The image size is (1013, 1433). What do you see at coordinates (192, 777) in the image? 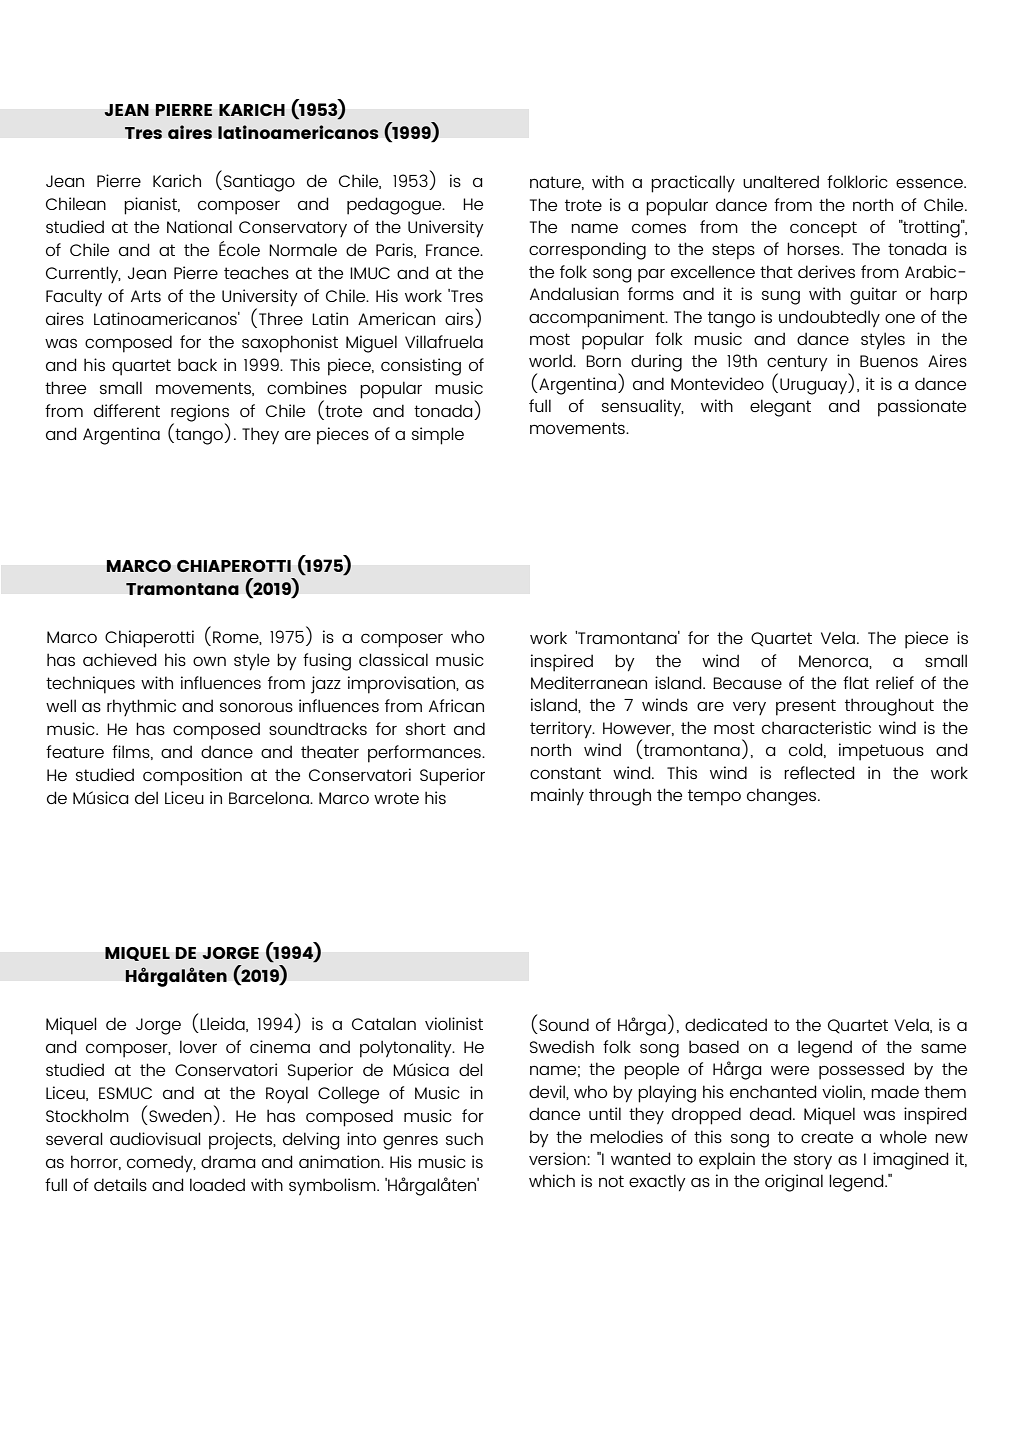
I see `composition` at bounding box center [192, 777].
